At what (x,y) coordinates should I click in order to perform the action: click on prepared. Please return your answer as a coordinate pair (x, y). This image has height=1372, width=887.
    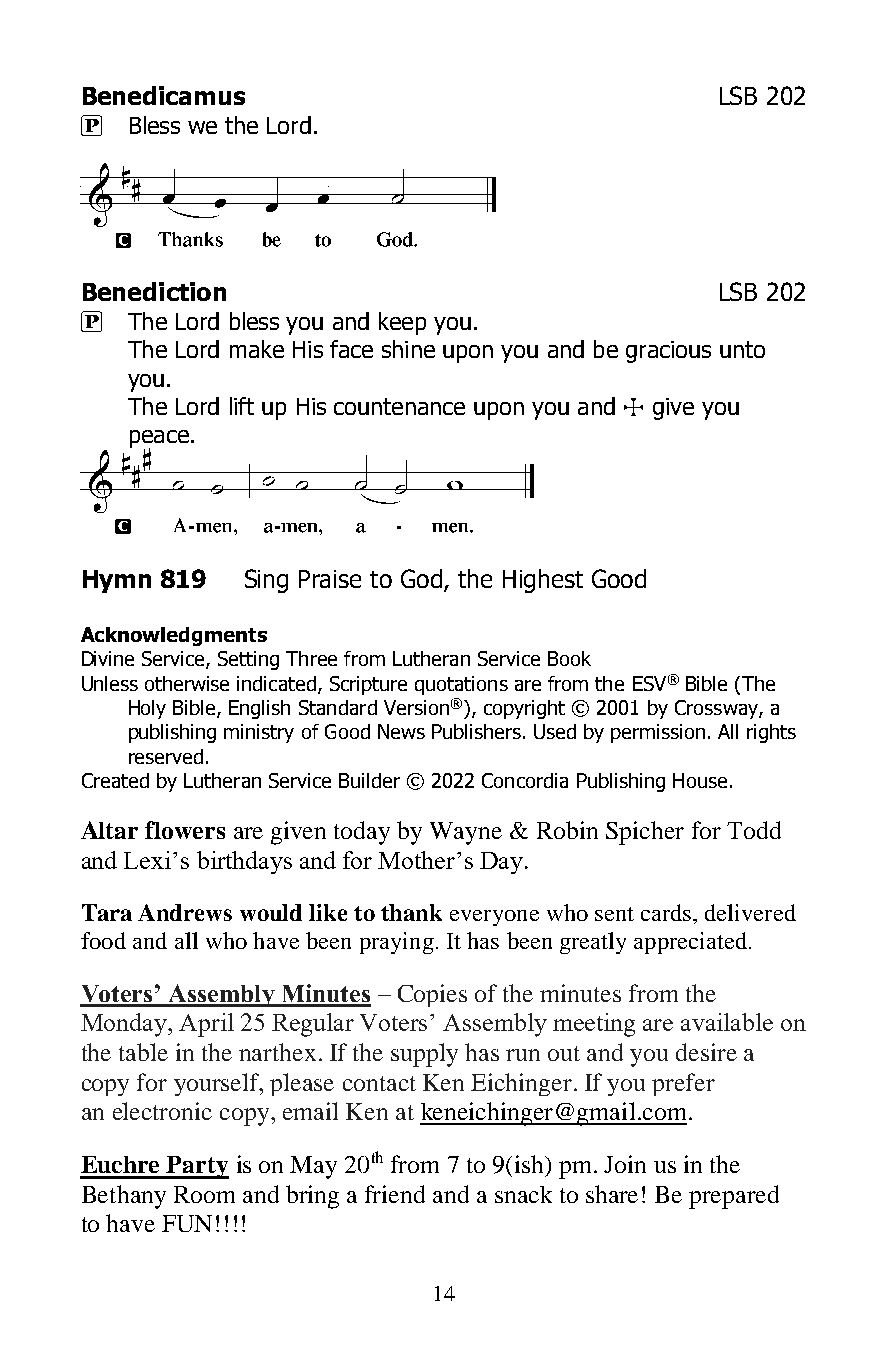
    Looking at the image, I should click on (734, 1197).
